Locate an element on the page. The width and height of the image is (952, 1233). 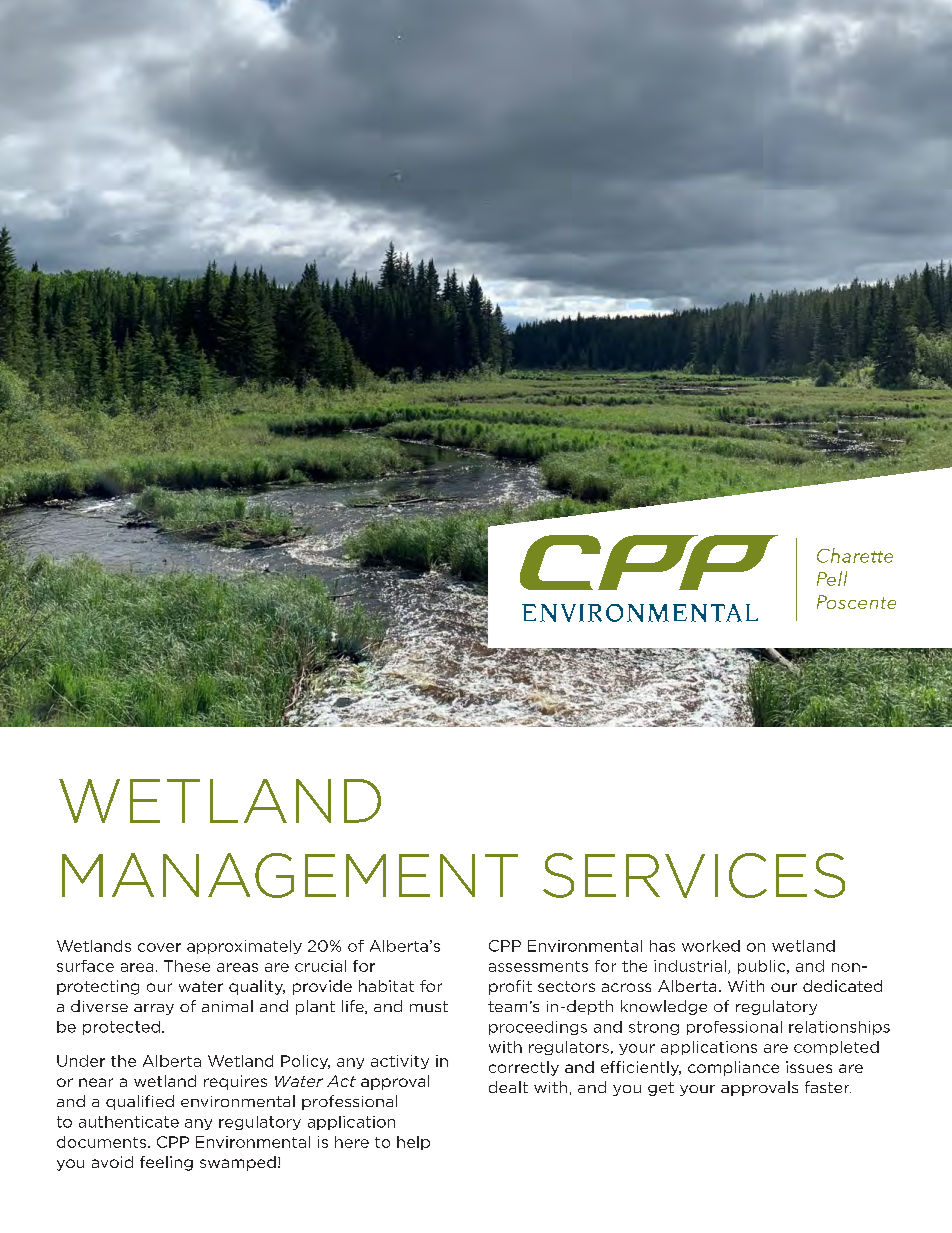
requires is located at coordinates (235, 1082).
